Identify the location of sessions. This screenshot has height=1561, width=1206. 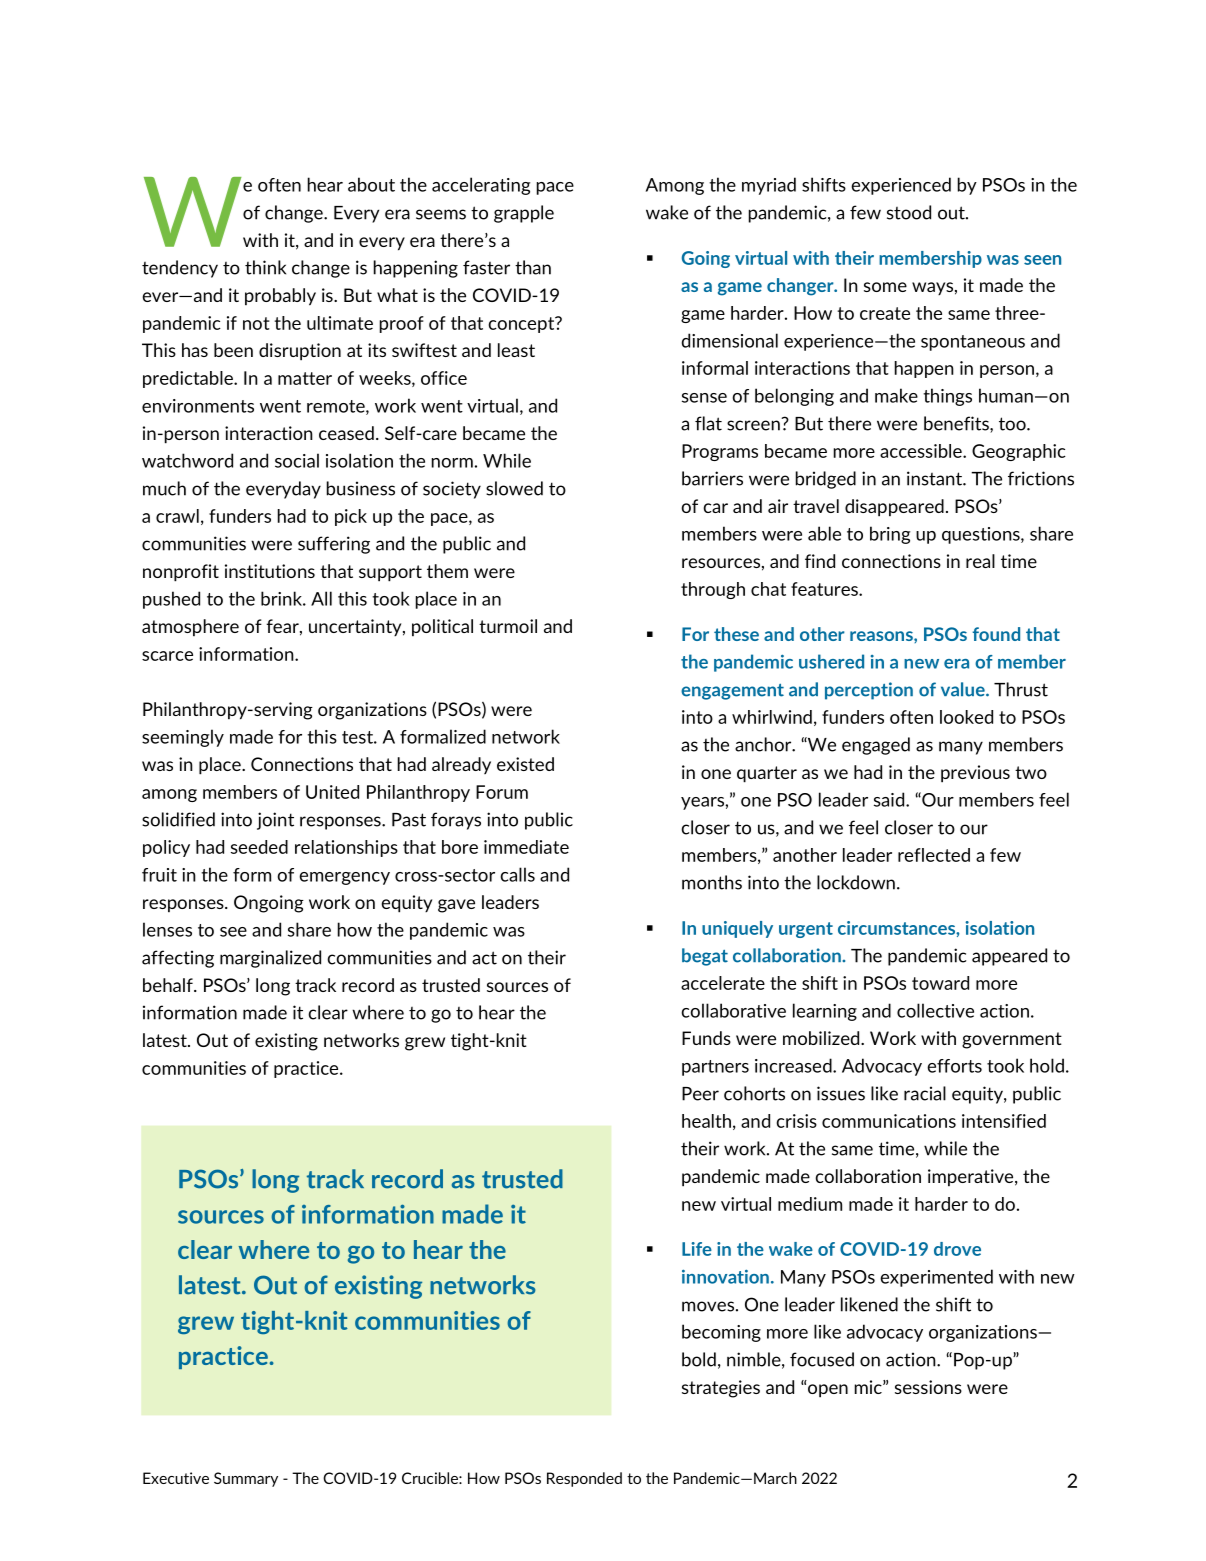
(928, 1387).
